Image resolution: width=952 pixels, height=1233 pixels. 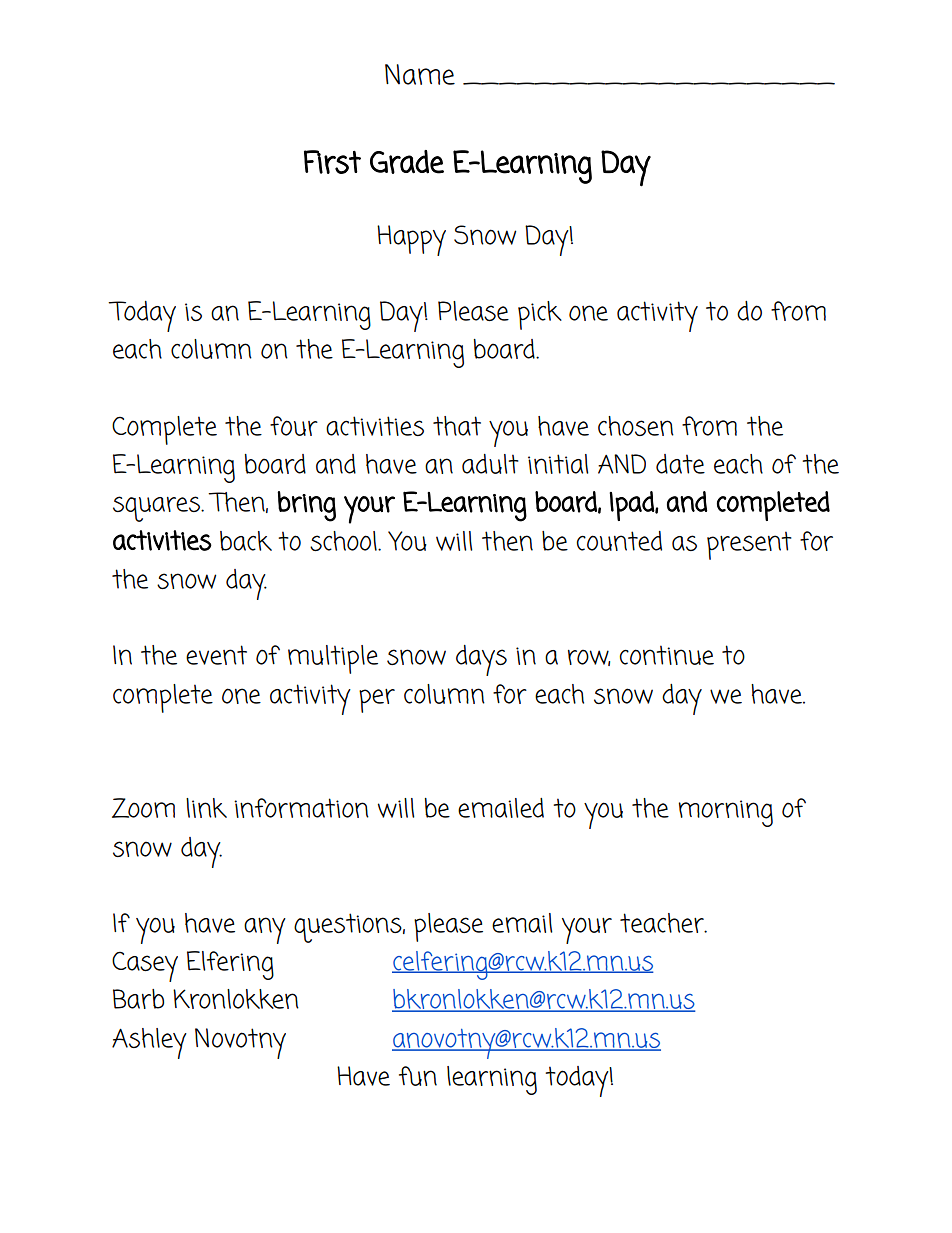 What do you see at coordinates (420, 74) in the screenshot?
I see `Name` at bounding box center [420, 74].
